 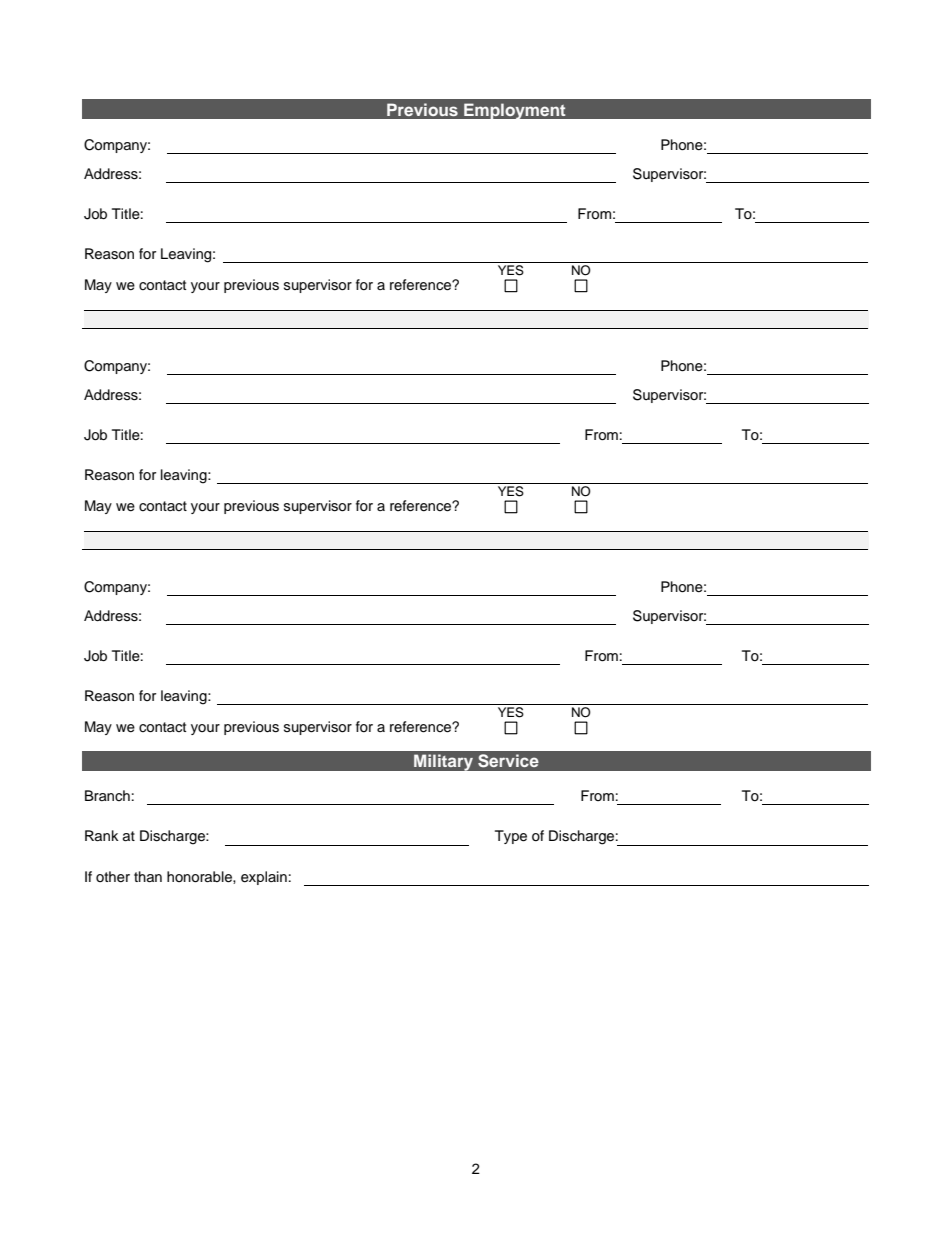 I want to click on than, so click(x=148, y=876).
